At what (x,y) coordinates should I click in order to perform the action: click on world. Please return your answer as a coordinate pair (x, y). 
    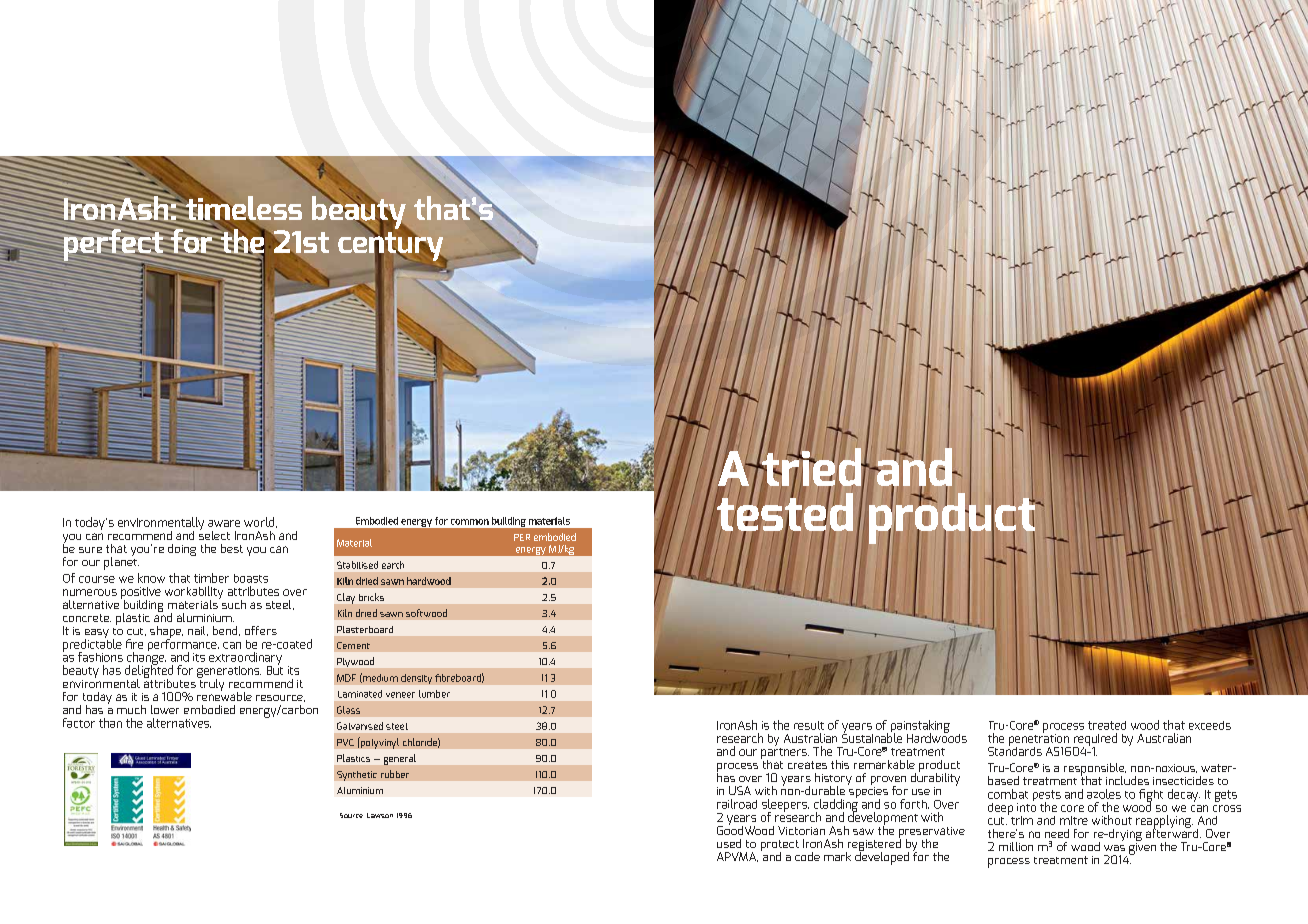
    Looking at the image, I should click on (260, 522).
